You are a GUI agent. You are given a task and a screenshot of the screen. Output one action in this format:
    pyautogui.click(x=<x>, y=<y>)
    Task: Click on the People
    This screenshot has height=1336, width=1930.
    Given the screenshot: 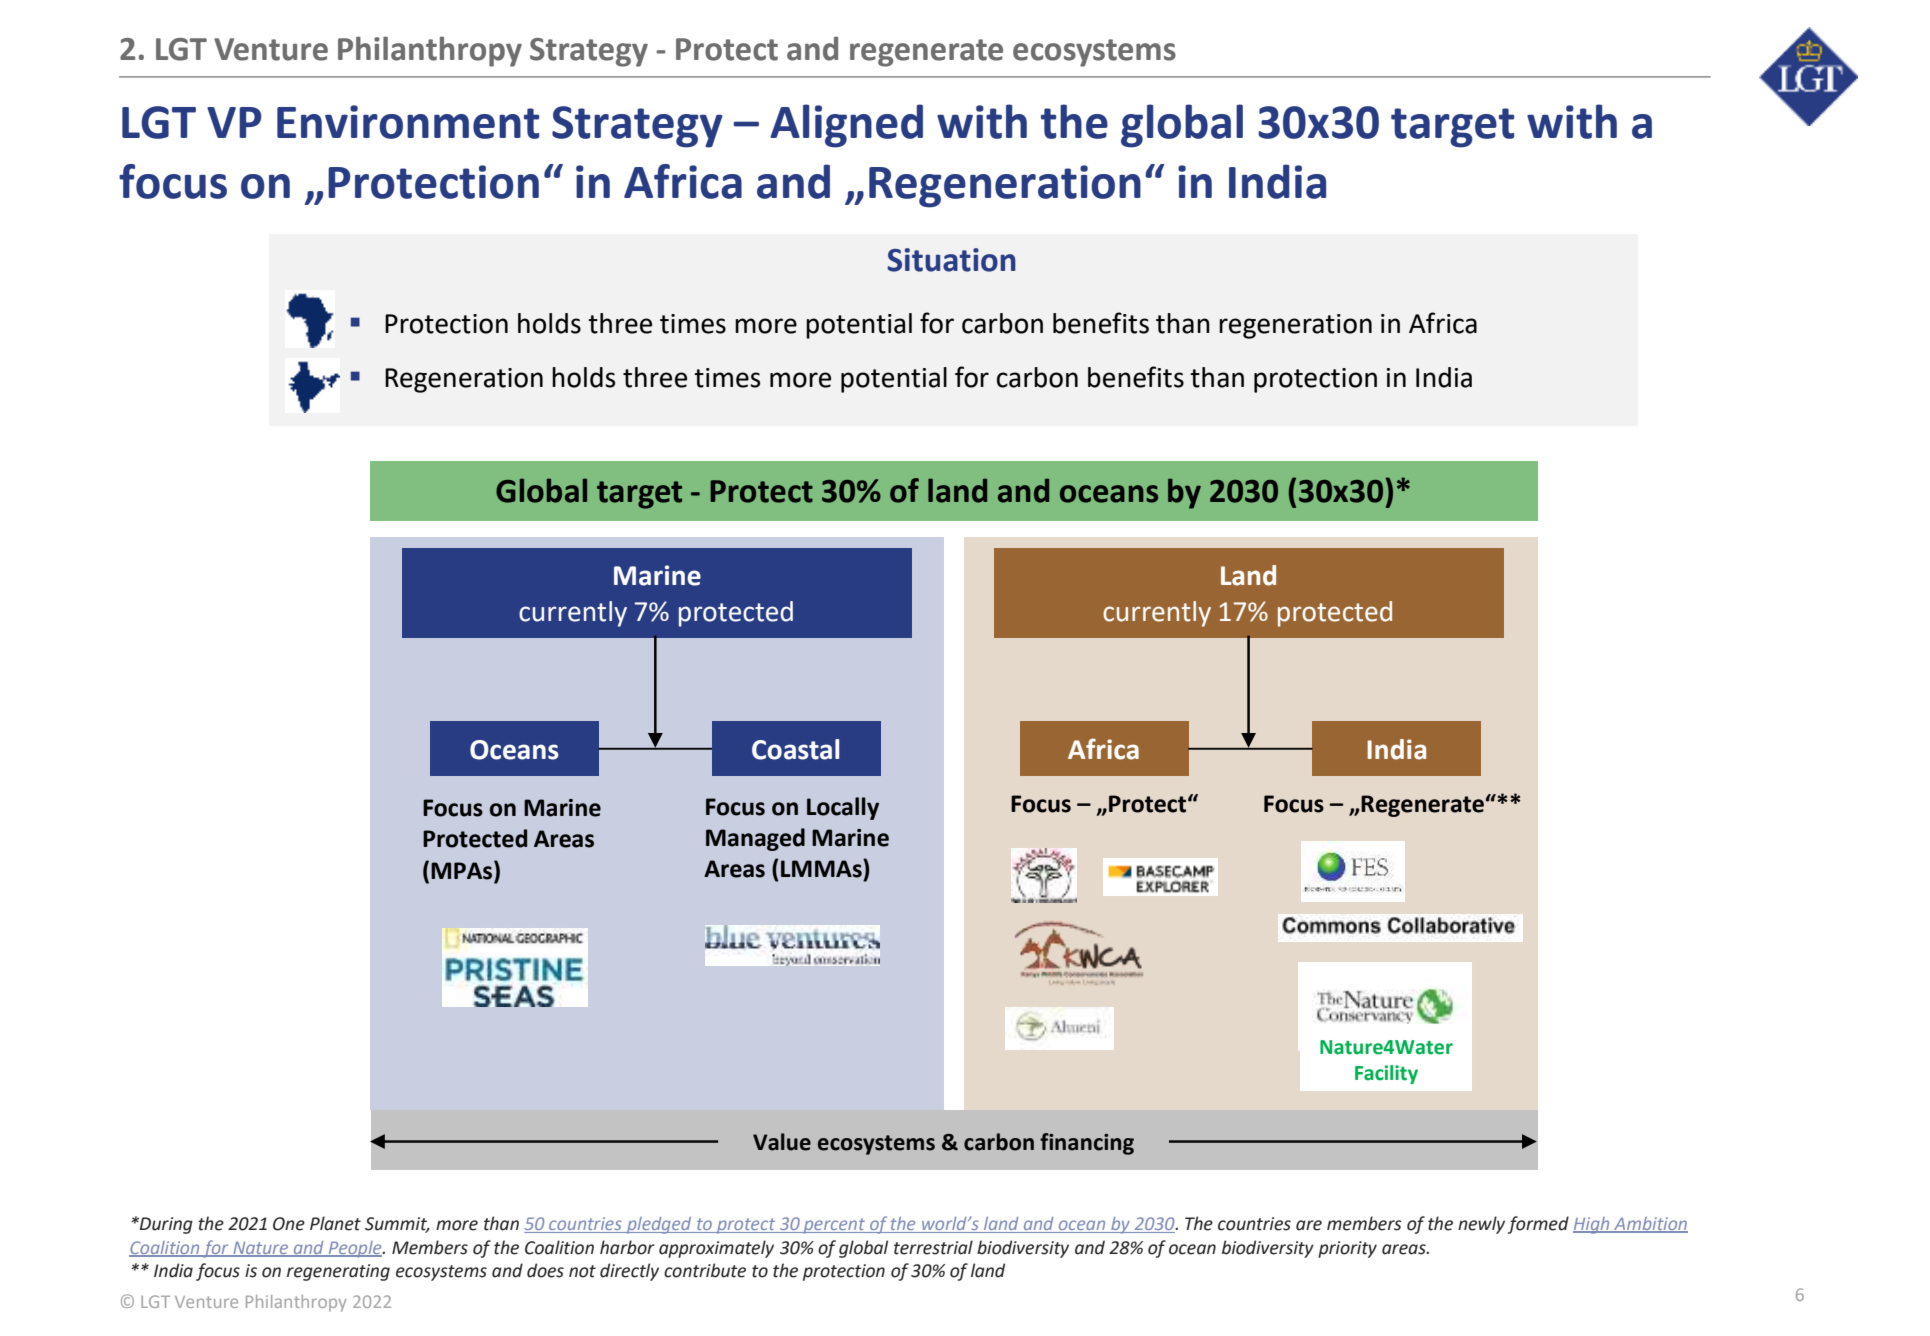 What is the action you would take?
    pyautogui.click(x=355, y=1249)
